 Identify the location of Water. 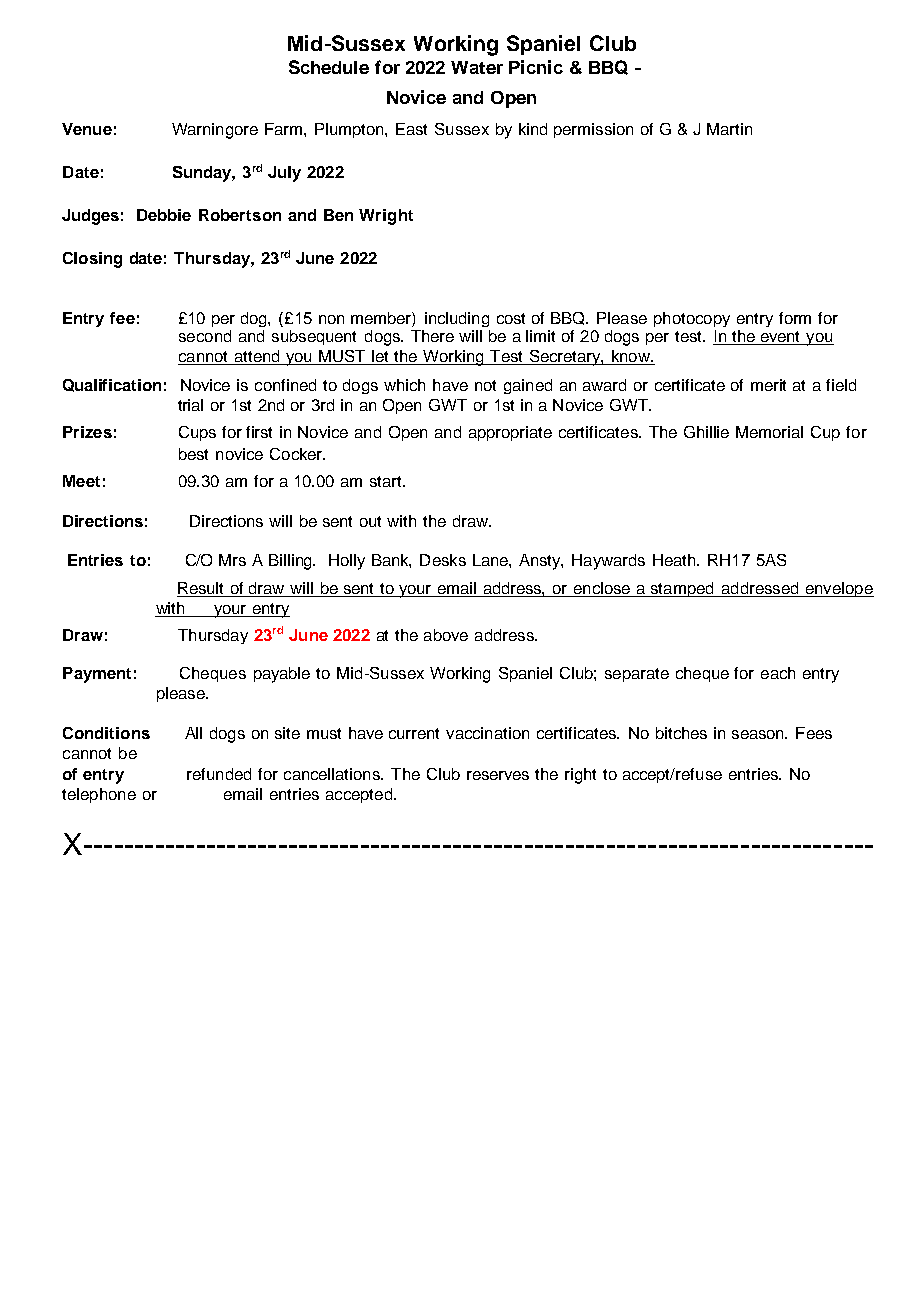
(477, 67).
